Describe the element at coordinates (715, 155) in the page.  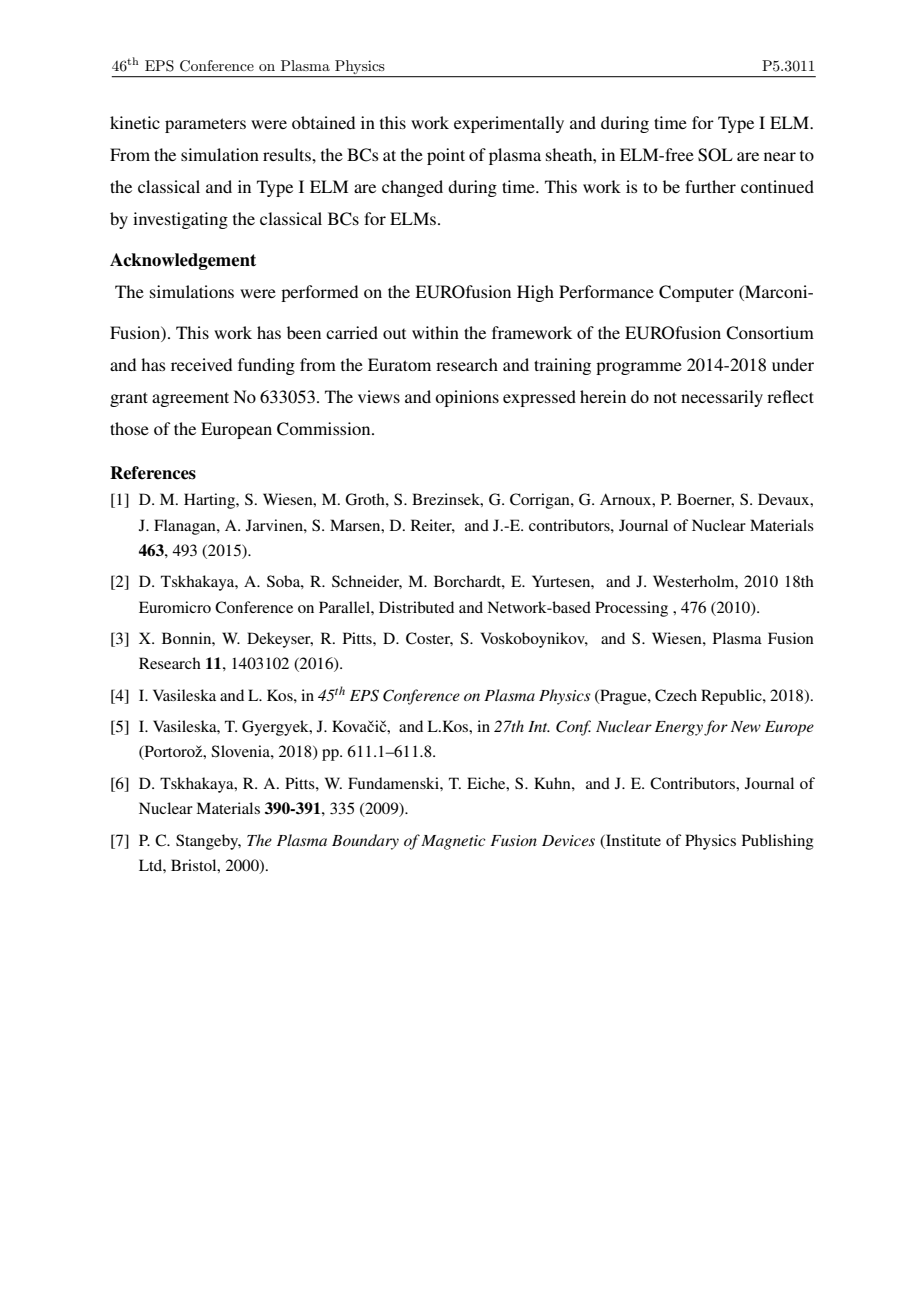
I see `SOL` at that location.
